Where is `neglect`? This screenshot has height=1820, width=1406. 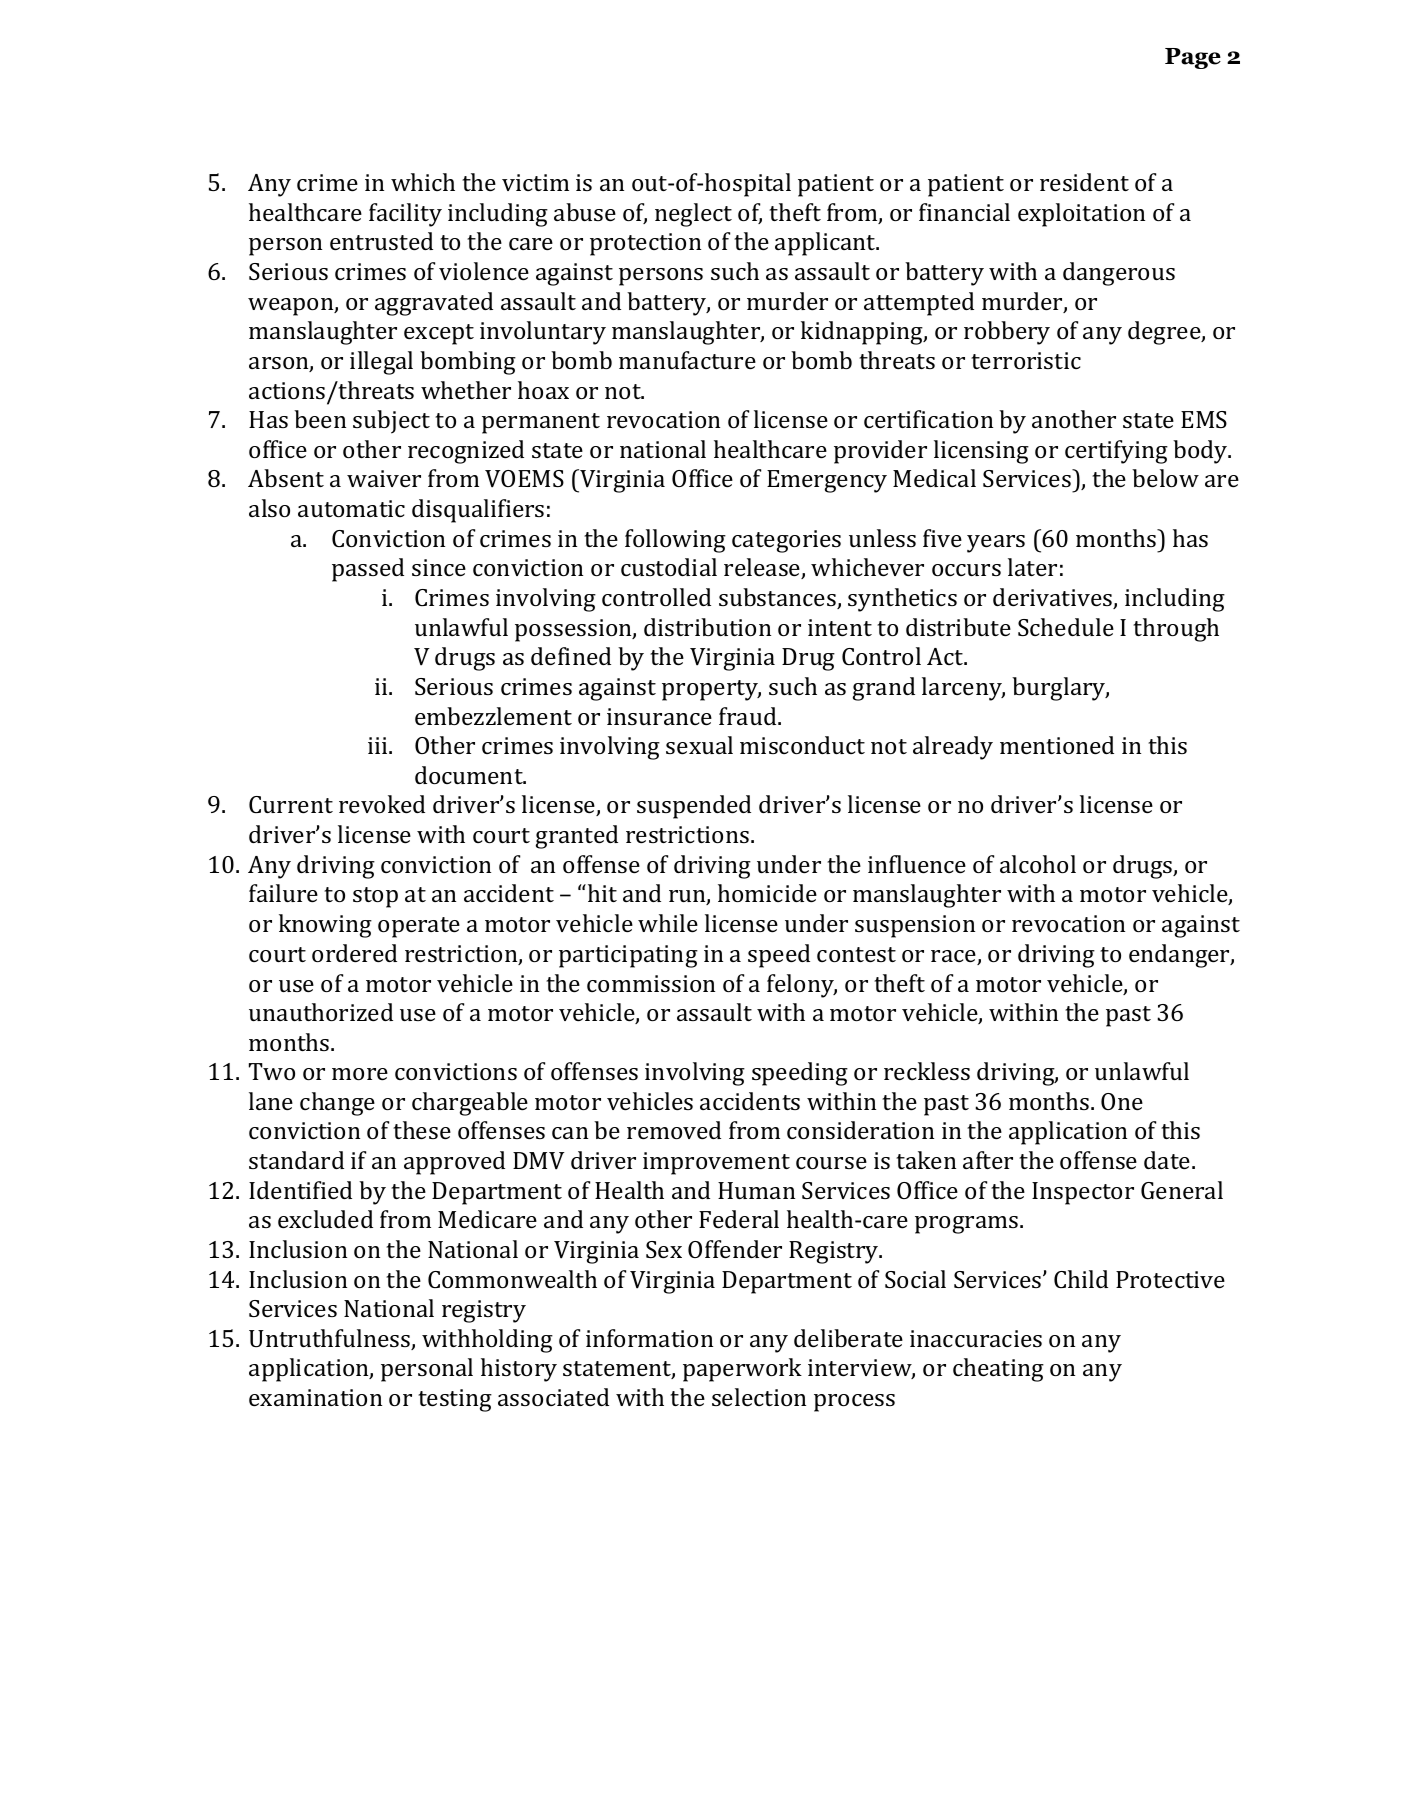 neglect is located at coordinates (693, 215).
